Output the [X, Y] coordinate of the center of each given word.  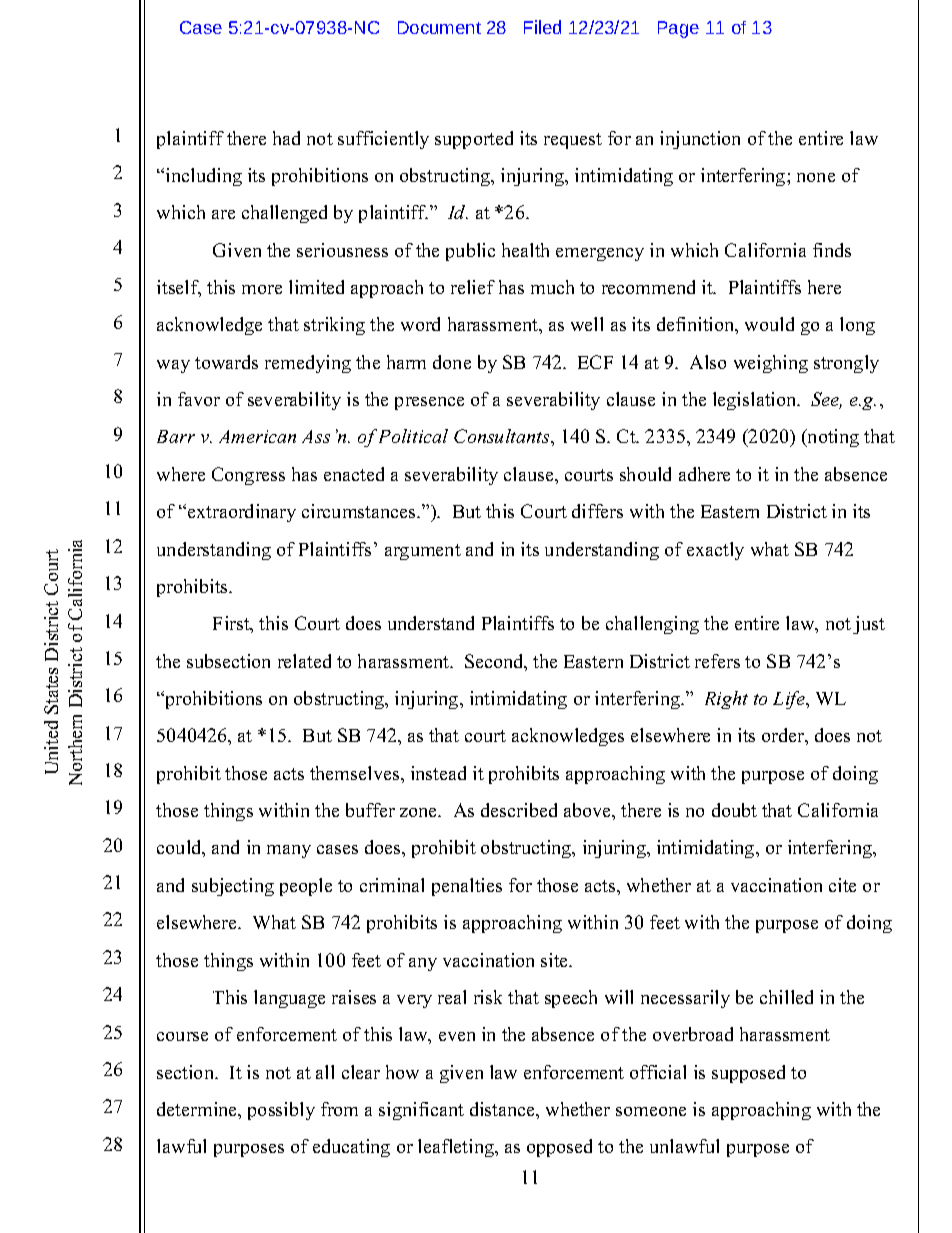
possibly [281, 1111]
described [519, 810]
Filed [542, 27]
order [784, 736]
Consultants [503, 436]
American [257, 436]
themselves [356, 773]
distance [503, 1109]
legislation [756, 401]
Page [678, 29]
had [286, 138]
